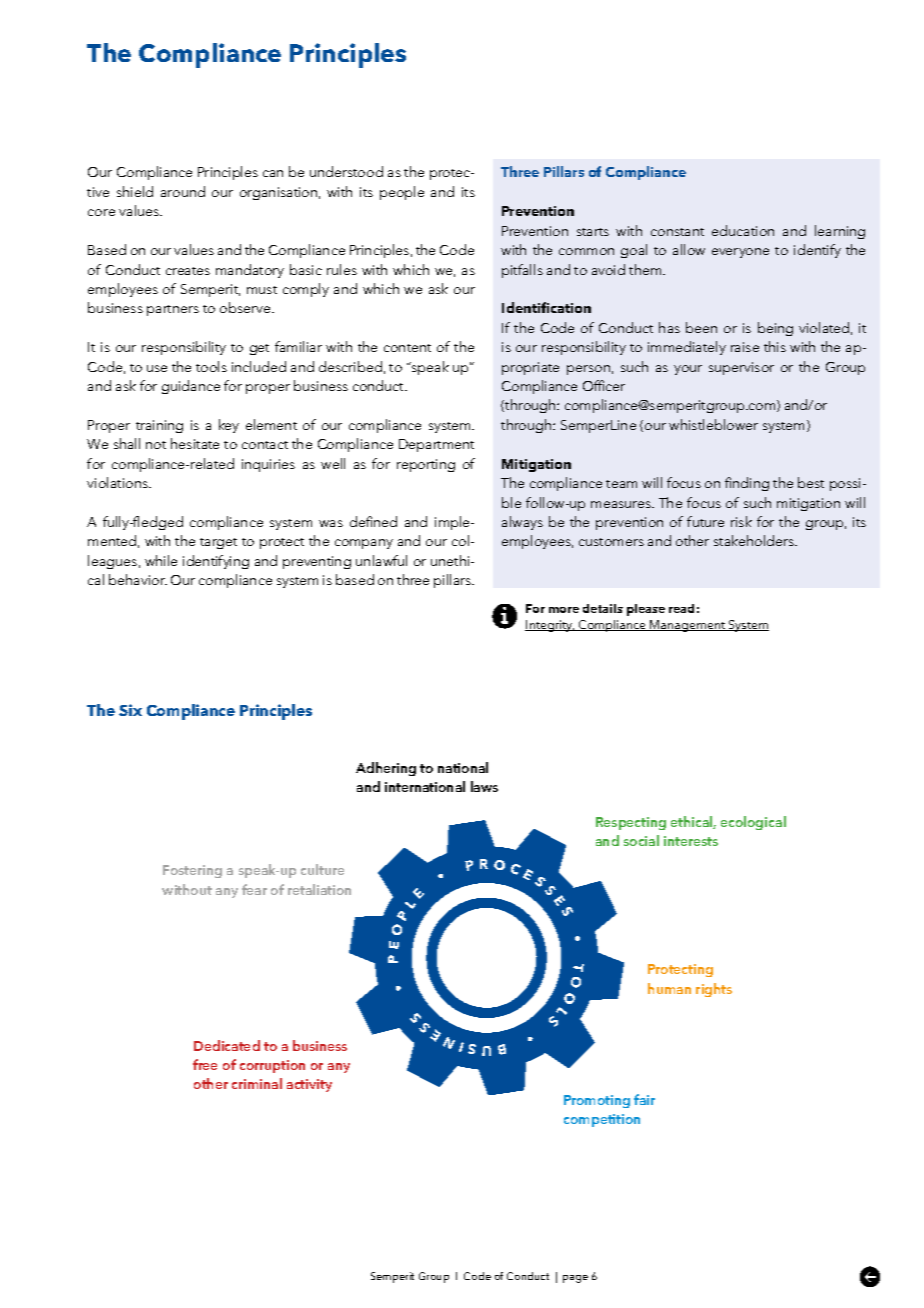 This page has width=924, height=1308. I want to click on around, so click(183, 191).
